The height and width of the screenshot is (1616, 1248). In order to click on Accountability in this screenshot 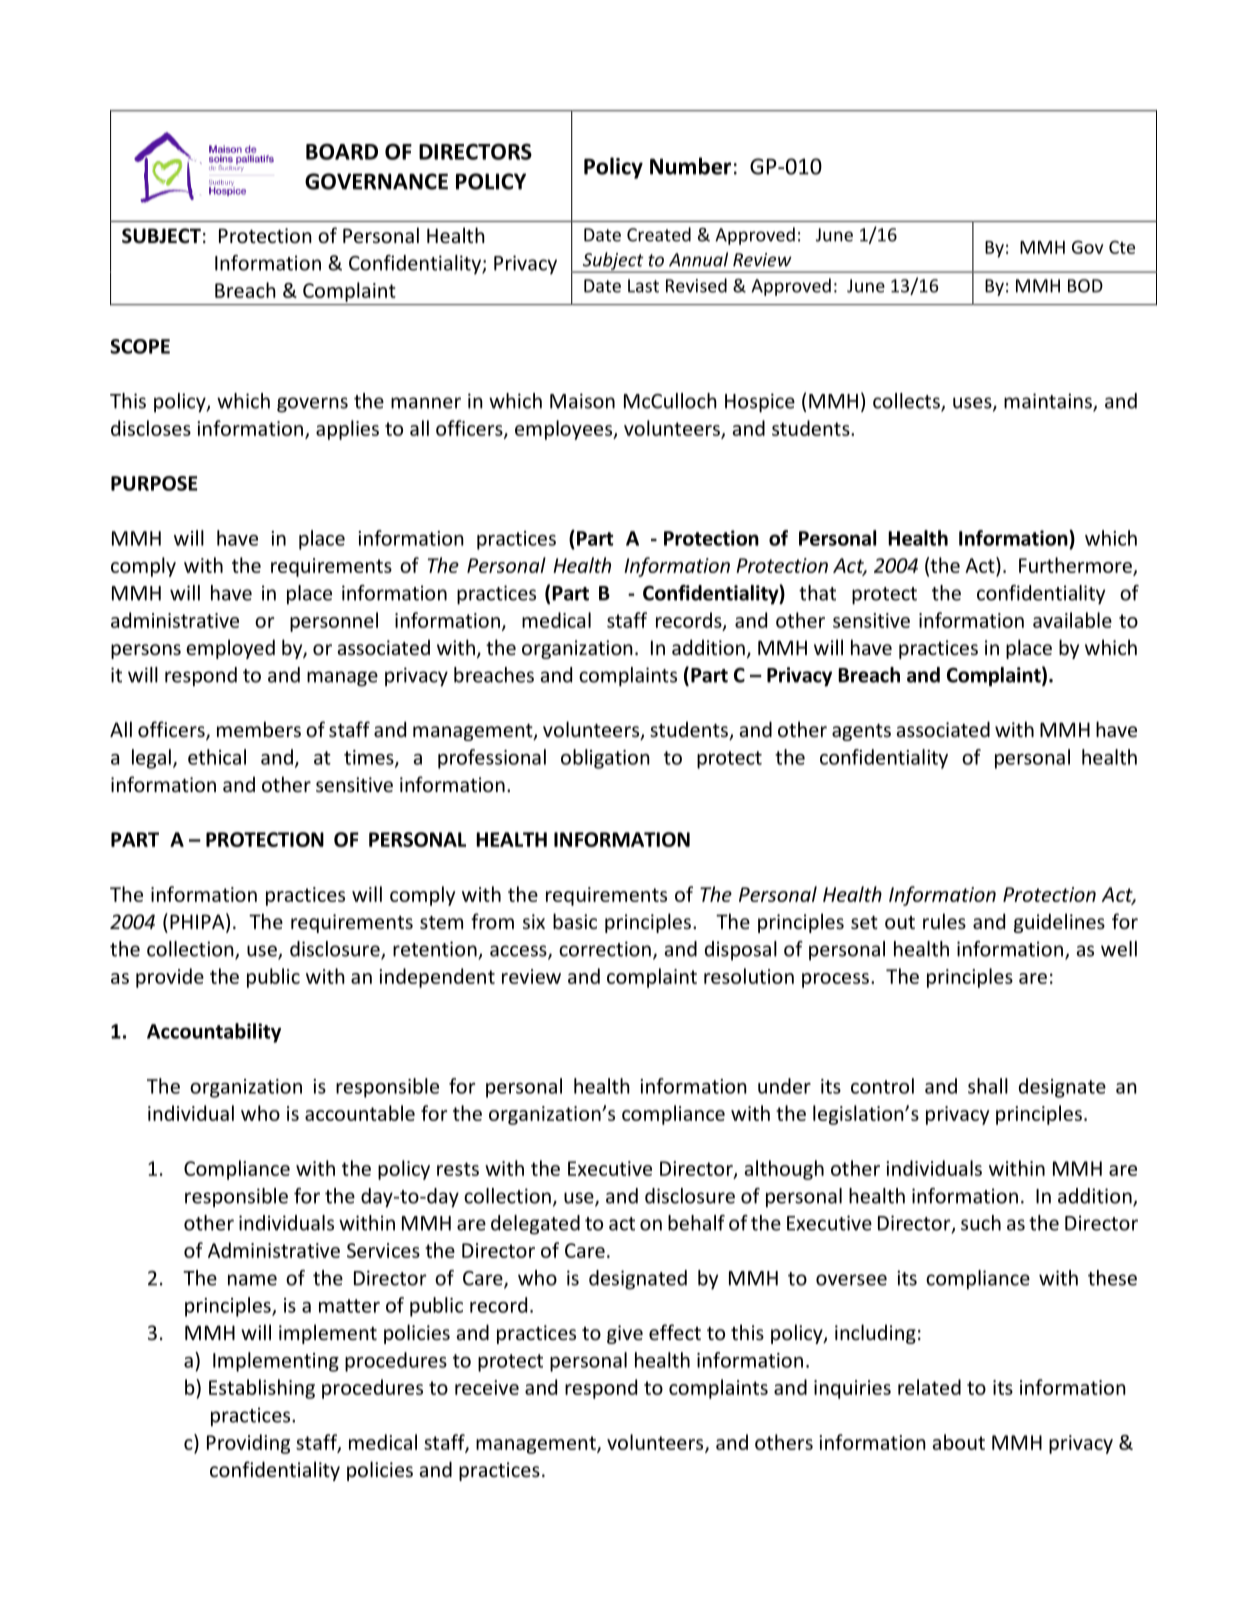, I will do `click(214, 1033)`.
